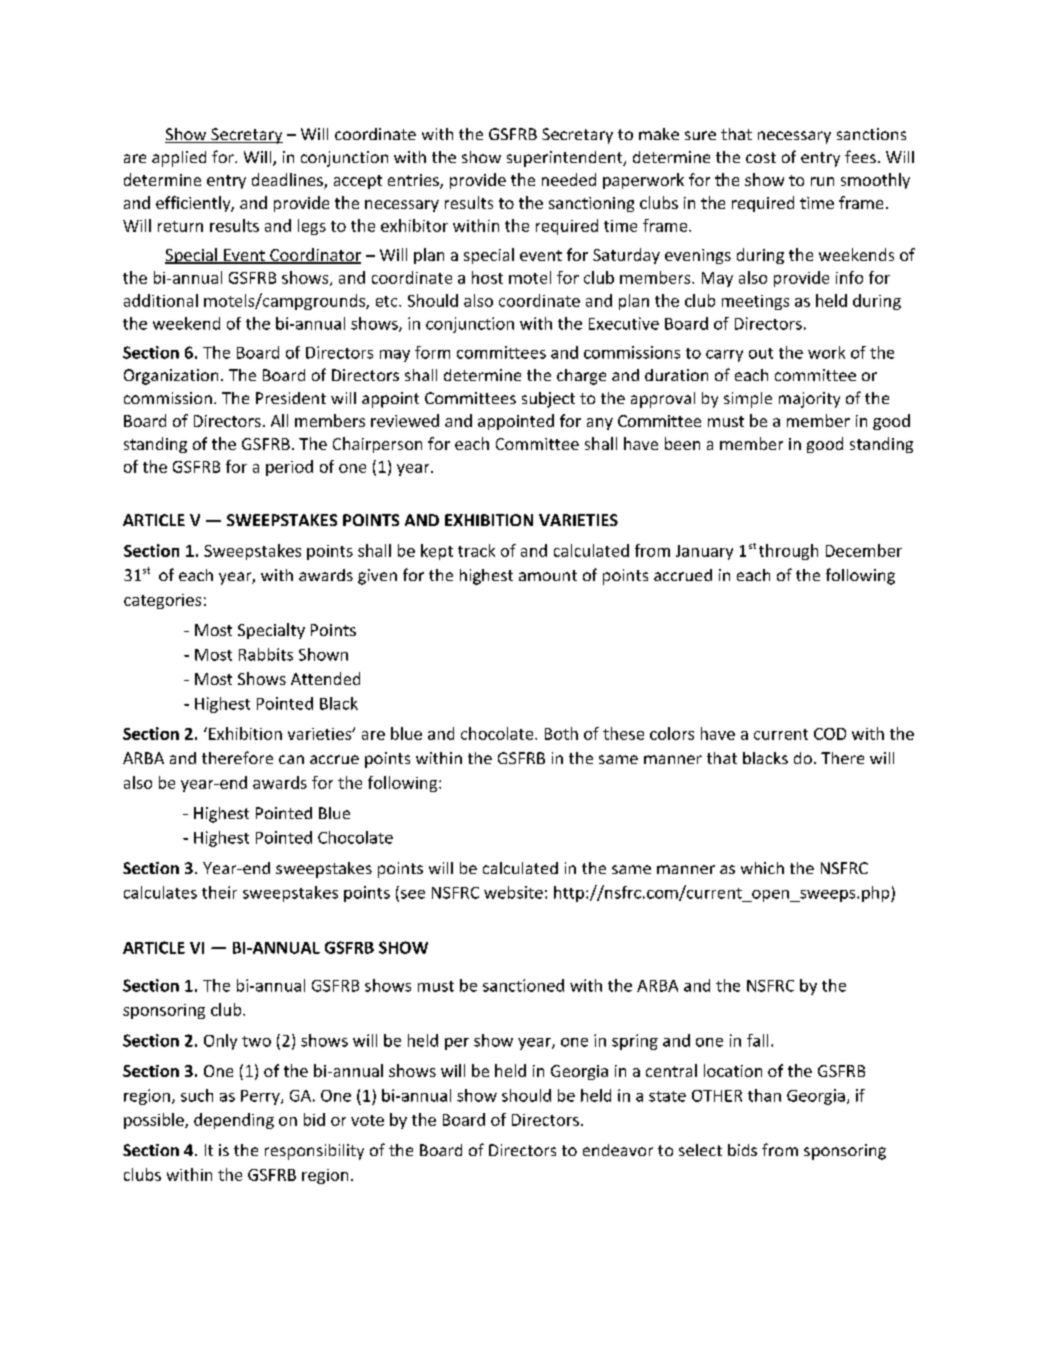 The height and width of the image is (1347, 1041). What do you see at coordinates (548, 575) in the image?
I see `amount` at bounding box center [548, 575].
